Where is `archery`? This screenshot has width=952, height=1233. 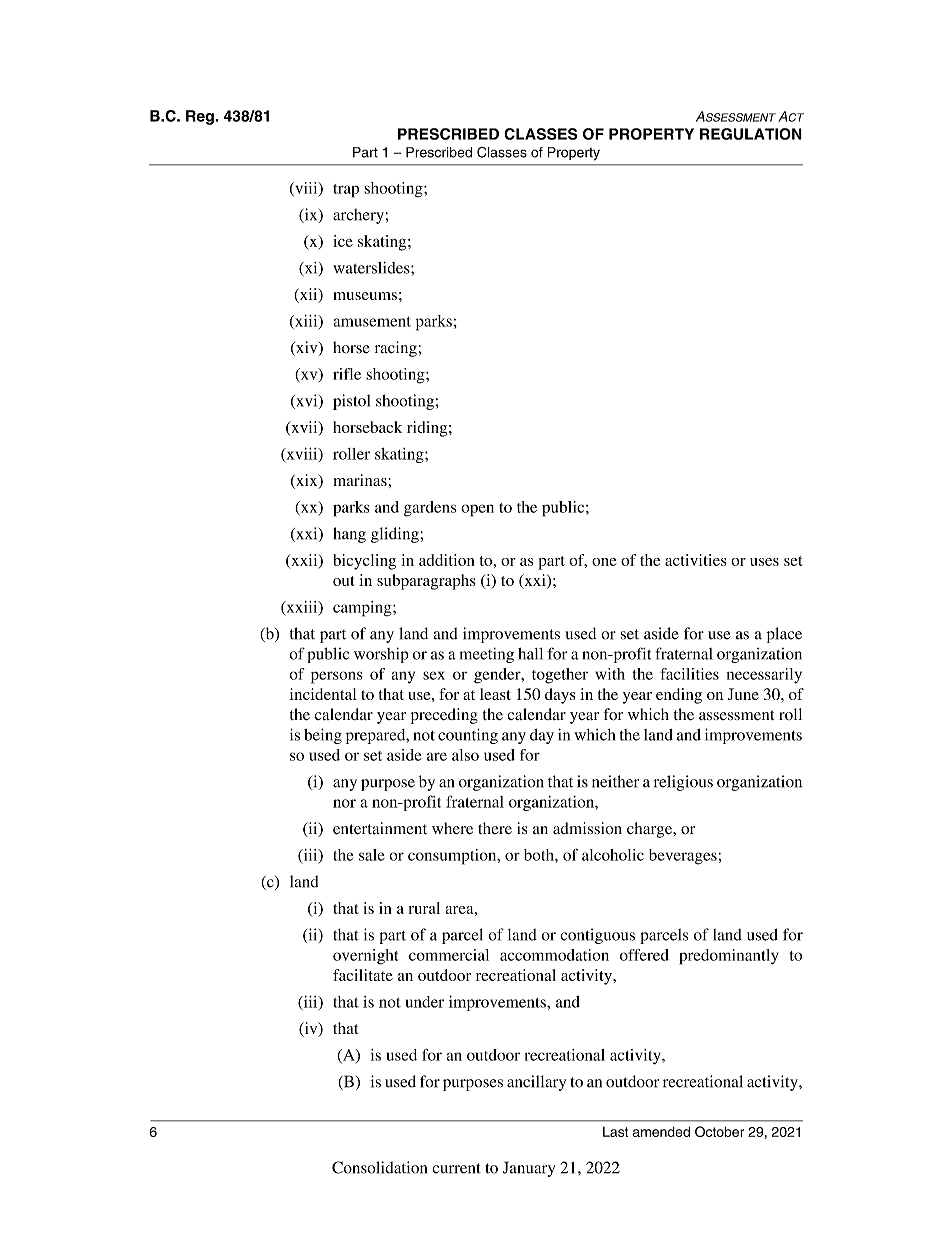
archery is located at coordinates (359, 216).
